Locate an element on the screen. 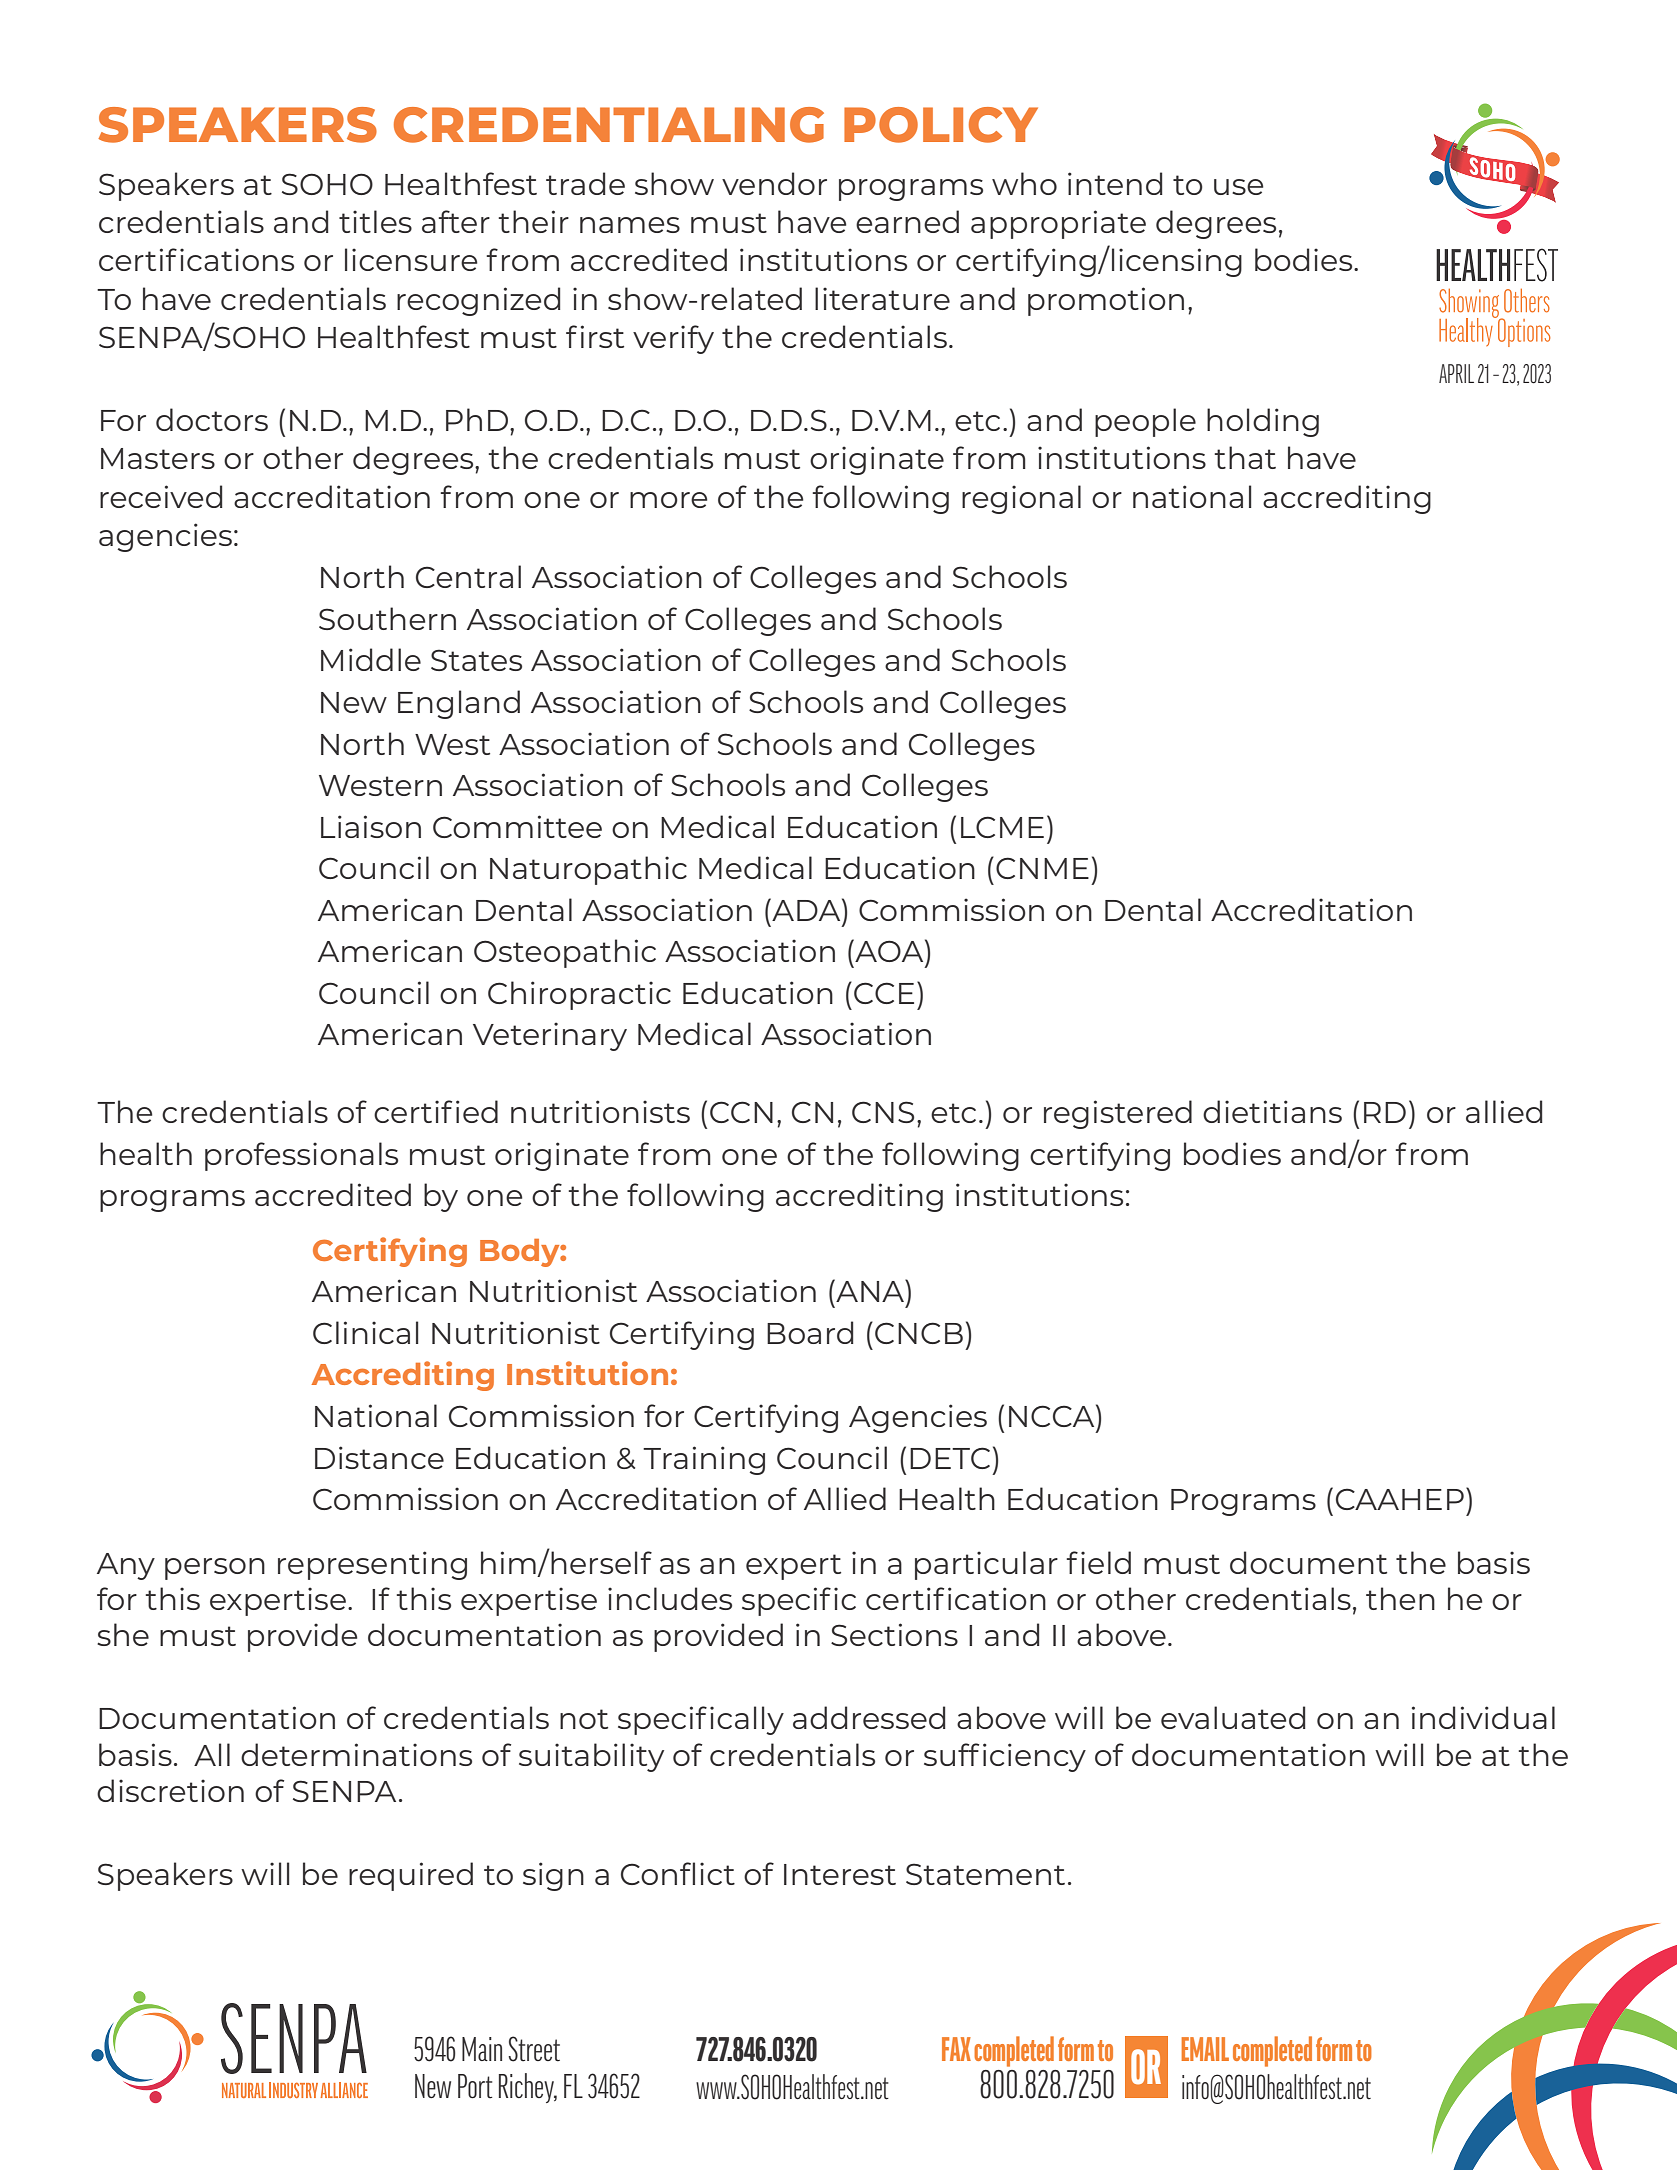 Image resolution: width=1677 pixels, height=2170 pixels. Board is located at coordinates (810, 1332).
